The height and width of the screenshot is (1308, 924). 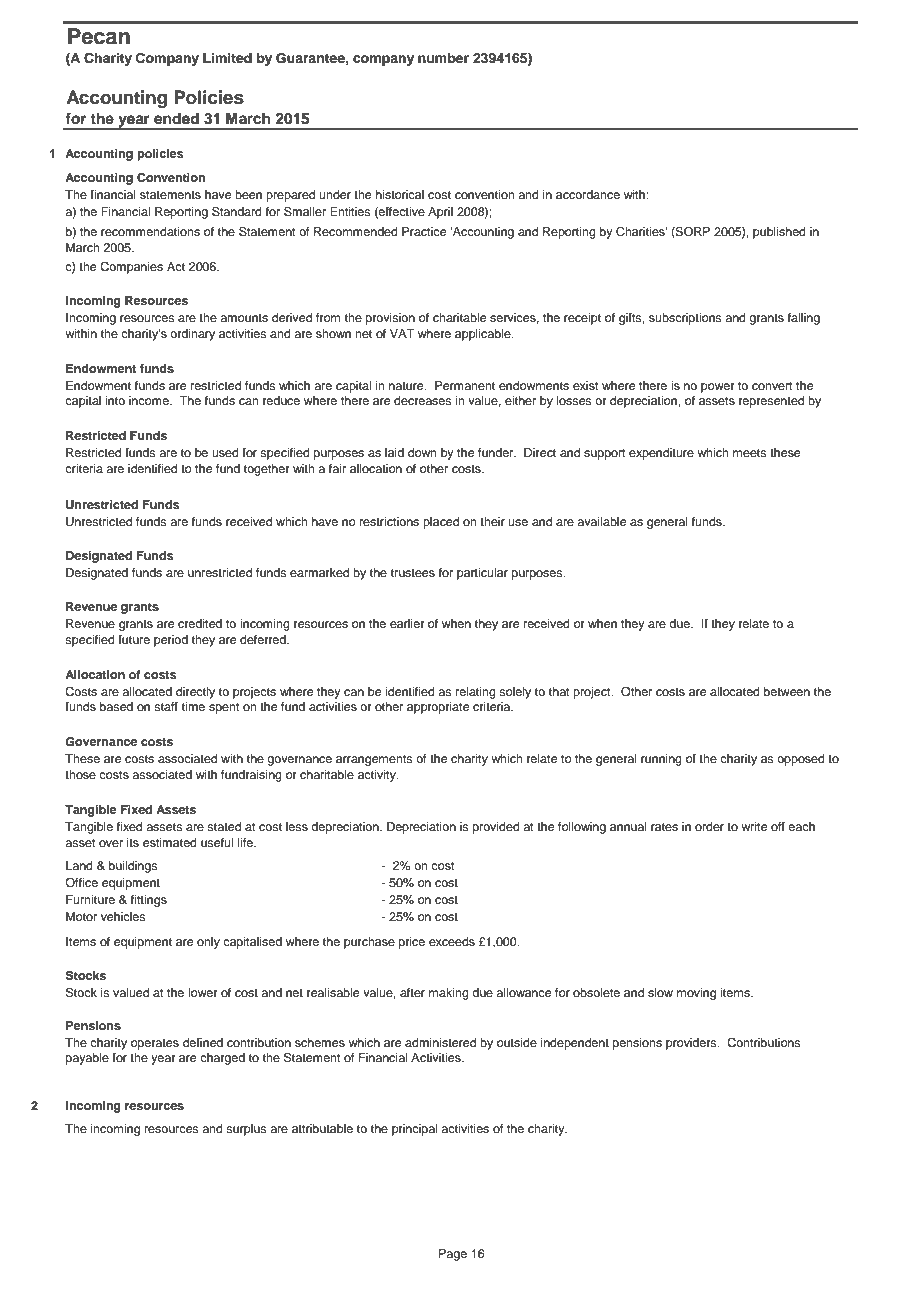 I want to click on surplus, so click(x=246, y=1130).
